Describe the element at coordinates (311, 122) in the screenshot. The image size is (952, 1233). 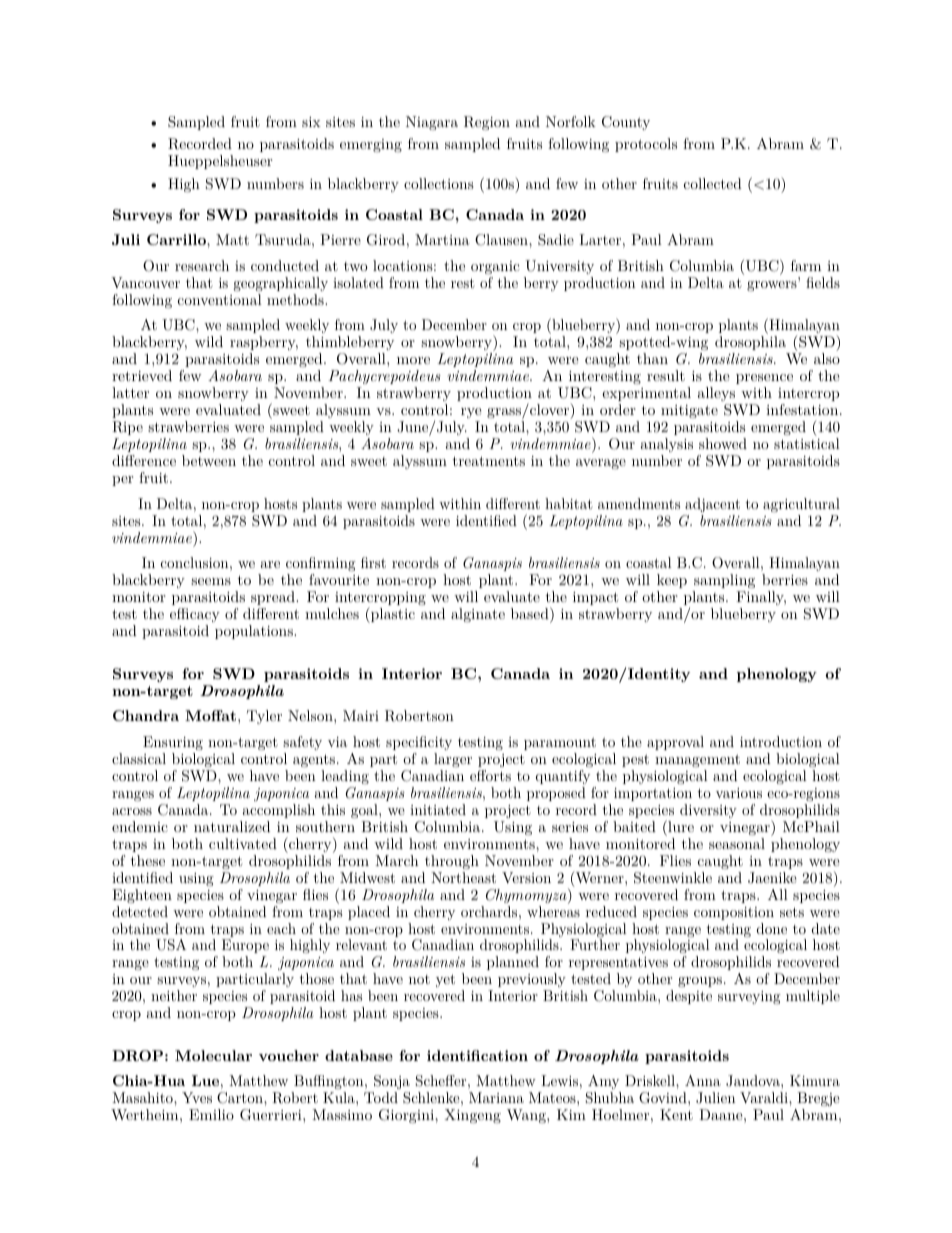
I see `six` at that location.
